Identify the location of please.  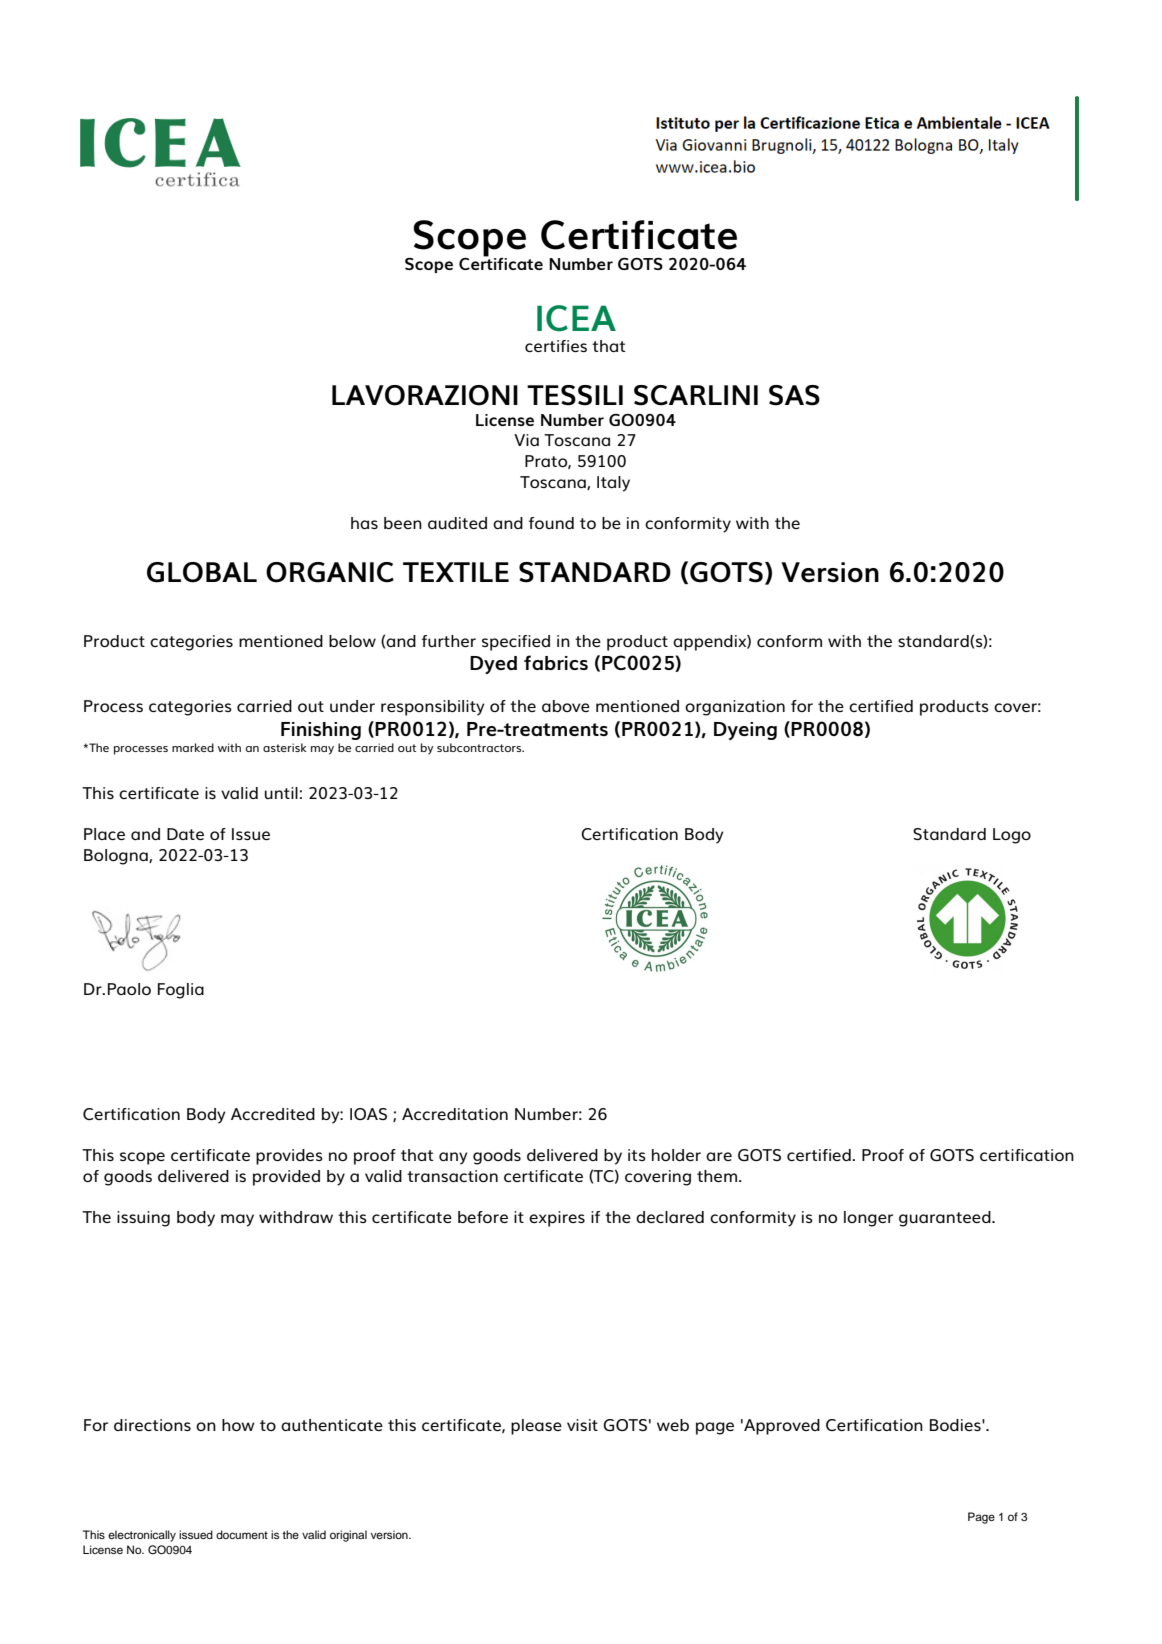
(536, 1427).
